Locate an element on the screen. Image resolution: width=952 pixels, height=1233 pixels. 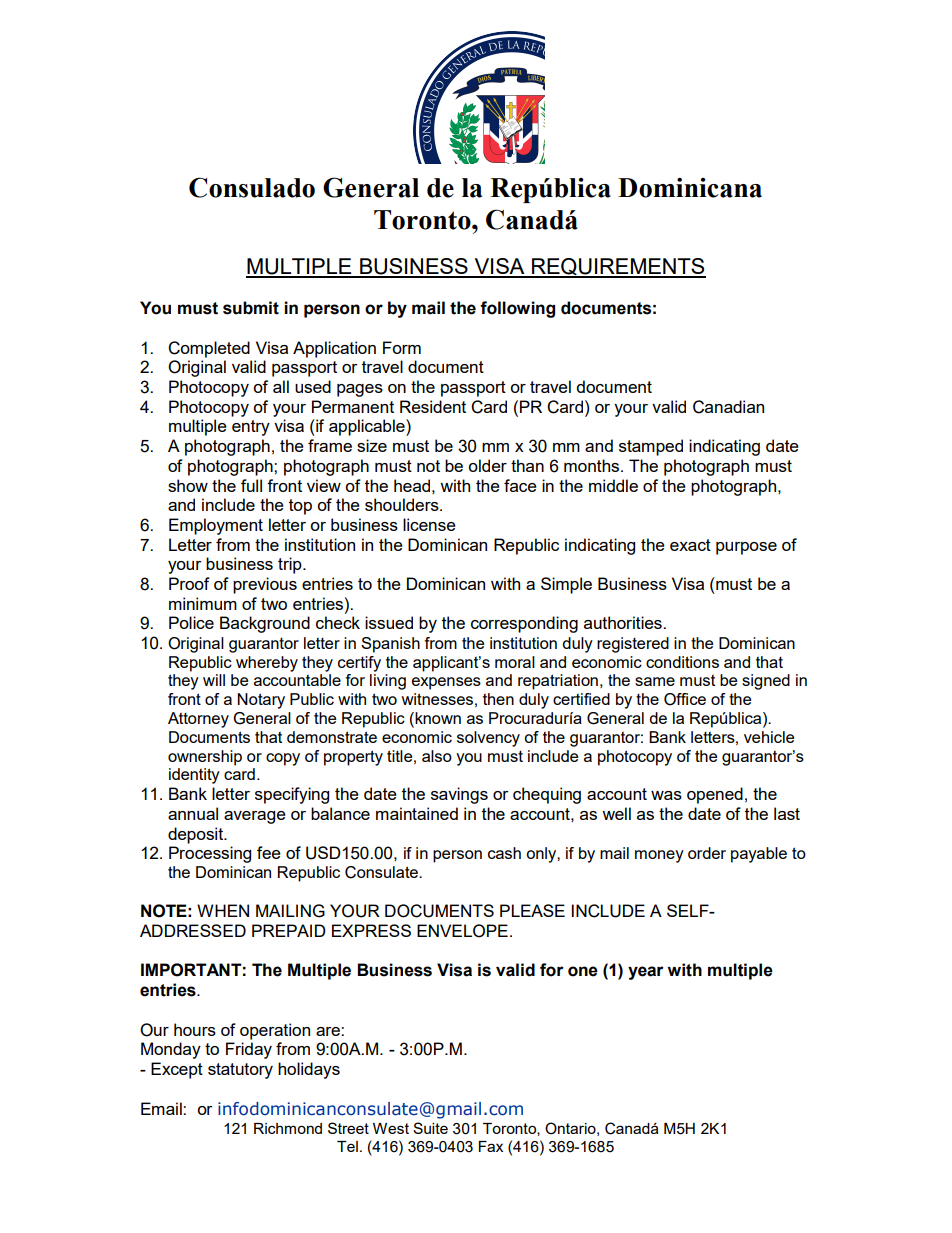
Notary is located at coordinates (261, 701).
